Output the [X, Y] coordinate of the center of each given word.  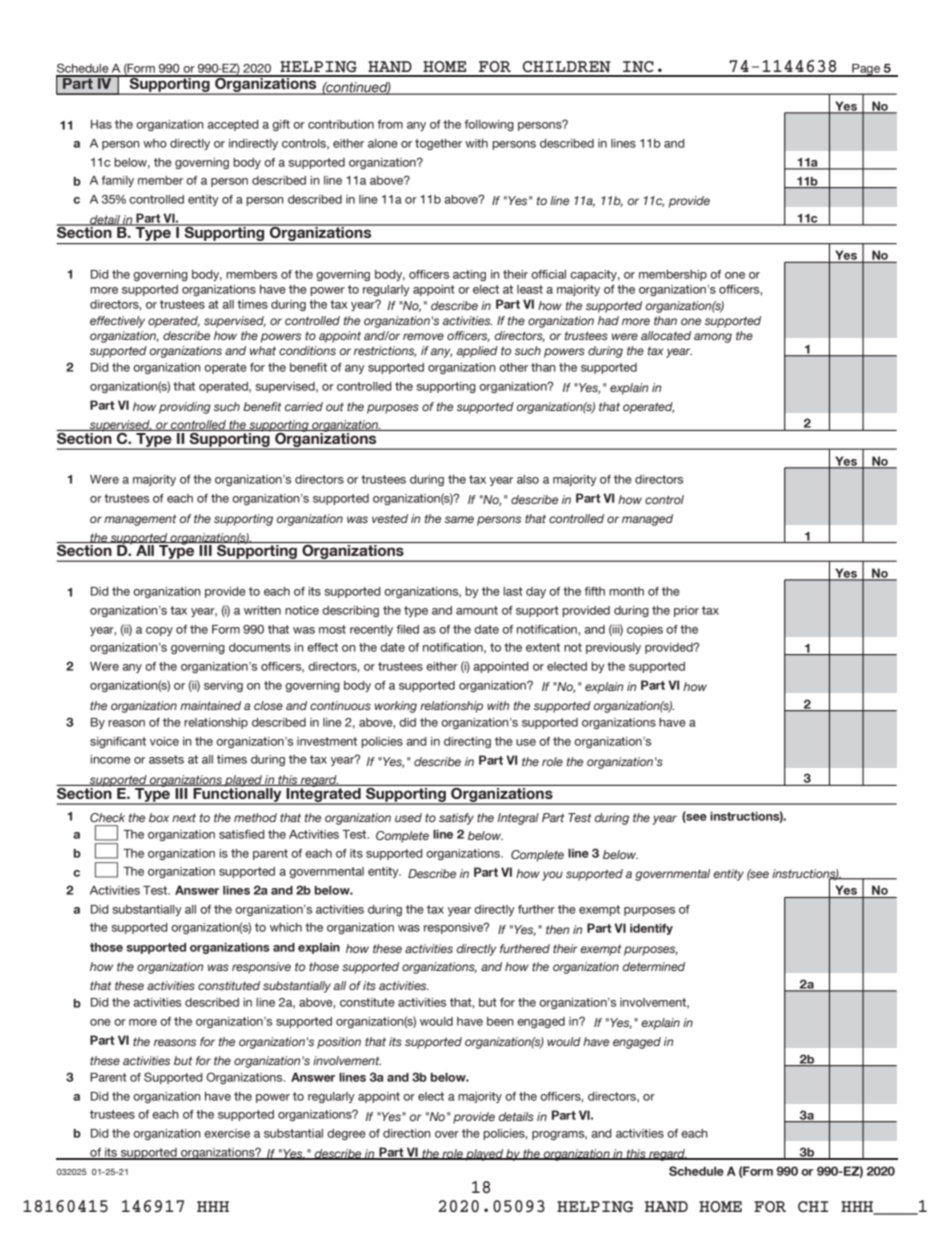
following [489, 125]
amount [477, 610]
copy [159, 631]
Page [866, 70]
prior [686, 611]
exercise [227, 1133]
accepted [233, 125]
